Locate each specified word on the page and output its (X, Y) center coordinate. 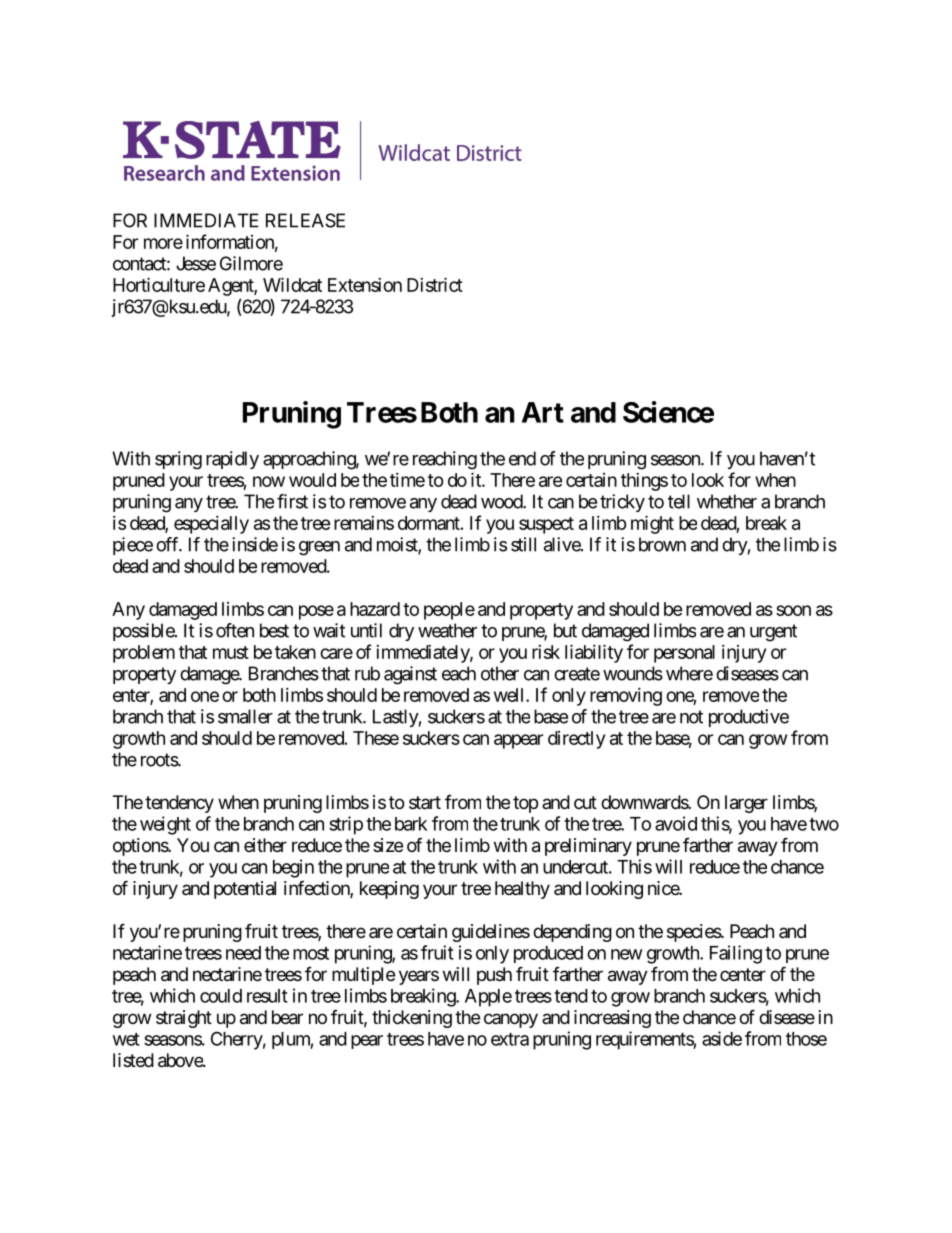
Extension (365, 285)
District (435, 284)
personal (684, 654)
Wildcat (292, 284)
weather (447, 630)
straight (184, 1019)
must (231, 652)
